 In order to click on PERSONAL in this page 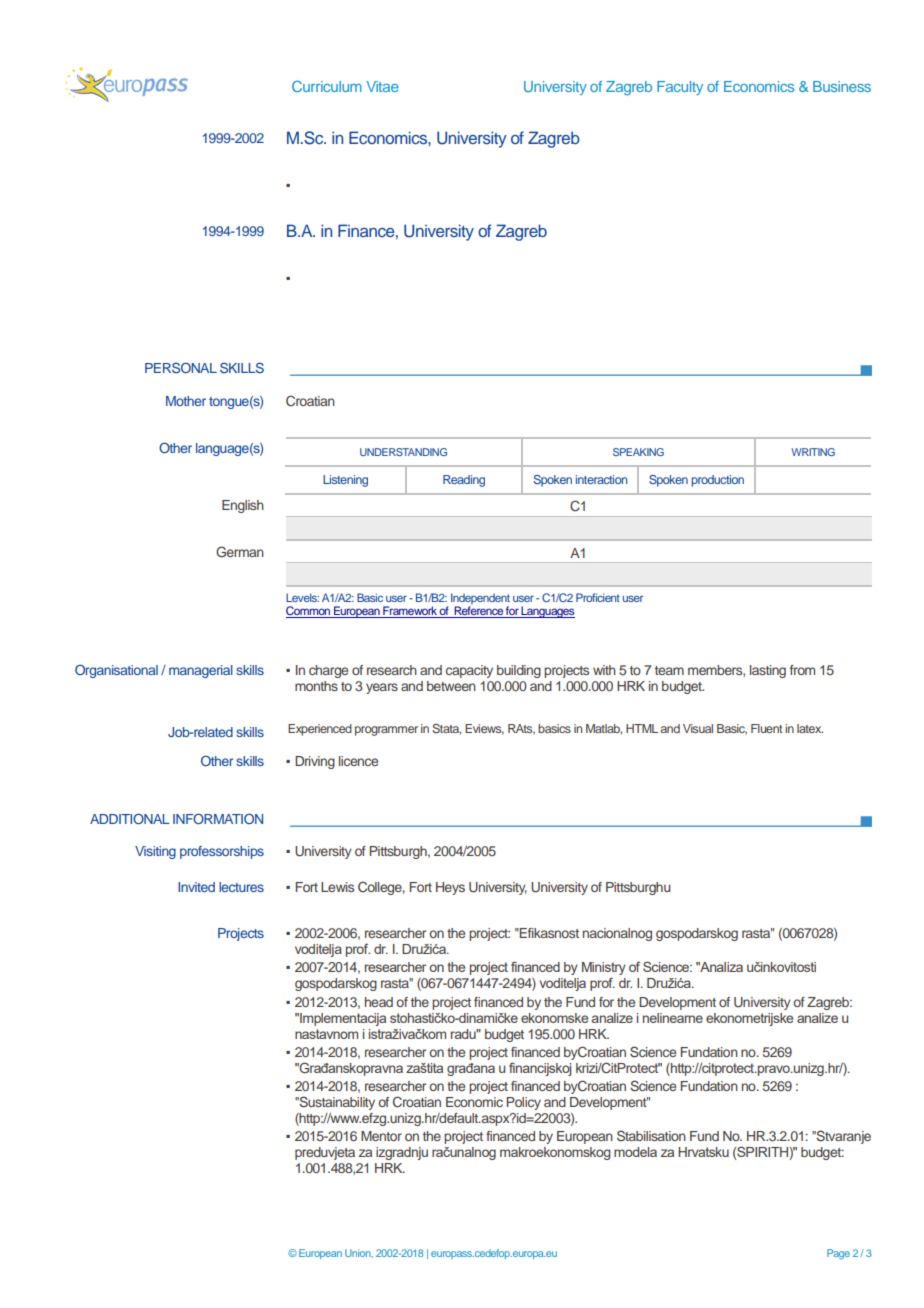, I will do `click(181, 367)`.
